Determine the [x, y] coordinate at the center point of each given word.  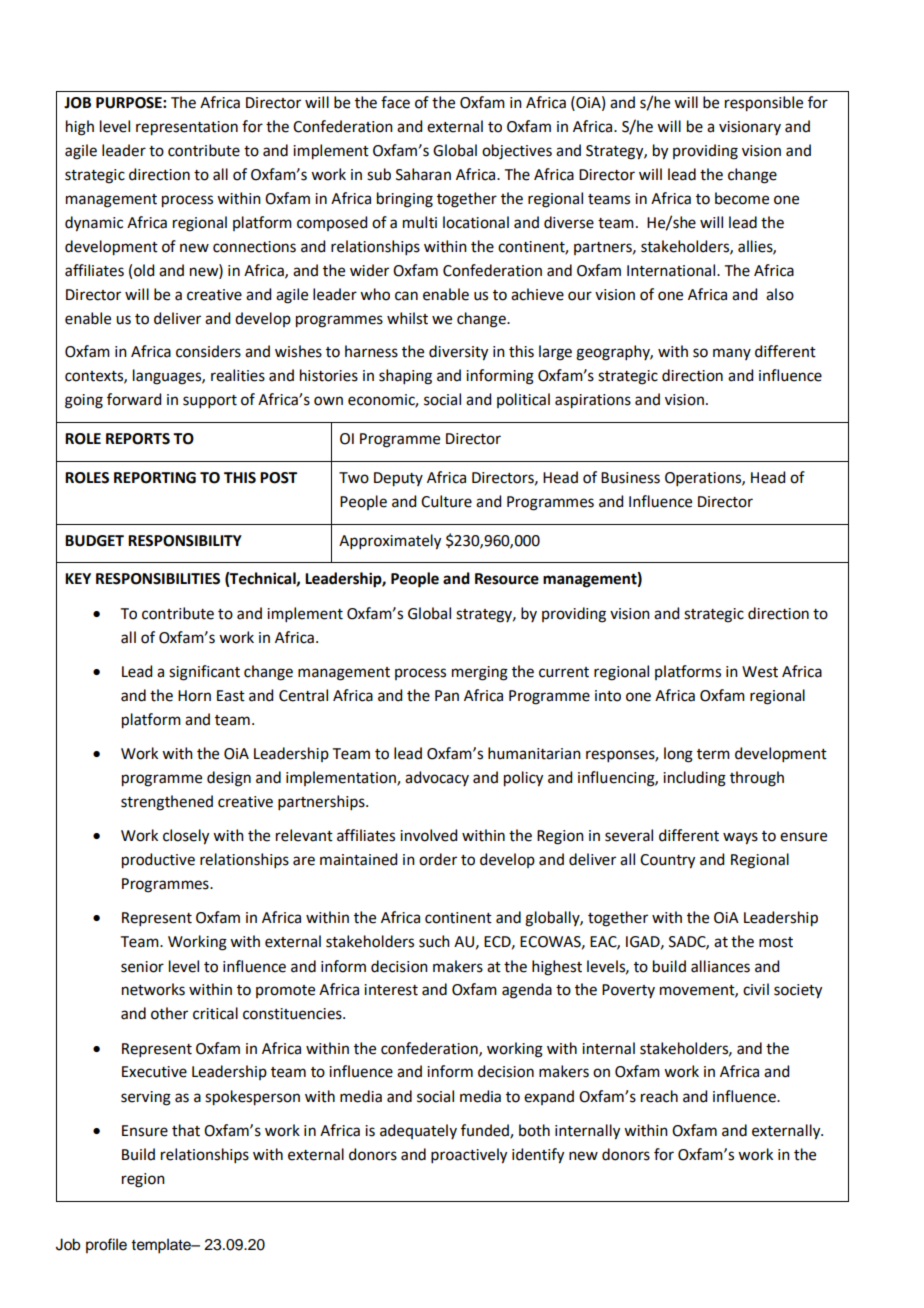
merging [480, 673]
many [732, 354]
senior [142, 967]
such [434, 941]
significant [204, 673]
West [760, 672]
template [162, 1246]
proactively [469, 1156]
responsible [764, 104]
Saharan [423, 174]
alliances [720, 966]
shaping [405, 377]
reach [659, 1096]
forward [134, 399]
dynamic [94, 224]
